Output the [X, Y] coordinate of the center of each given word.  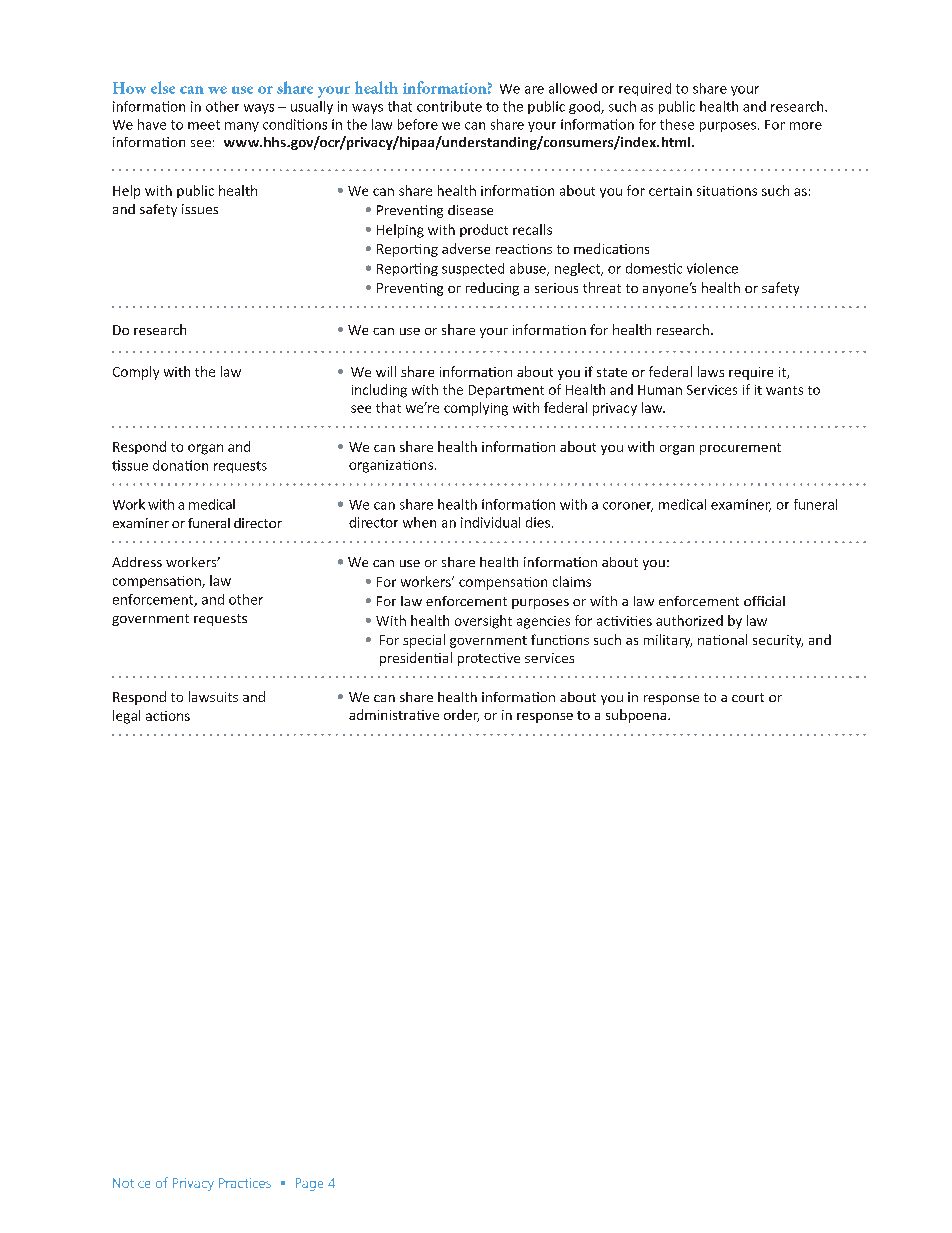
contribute [449, 106]
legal [126, 717]
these [677, 124]
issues [200, 209]
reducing [492, 289]
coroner [628, 507]
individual [490, 522]
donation [180, 465]
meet [204, 125]
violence [712, 268]
